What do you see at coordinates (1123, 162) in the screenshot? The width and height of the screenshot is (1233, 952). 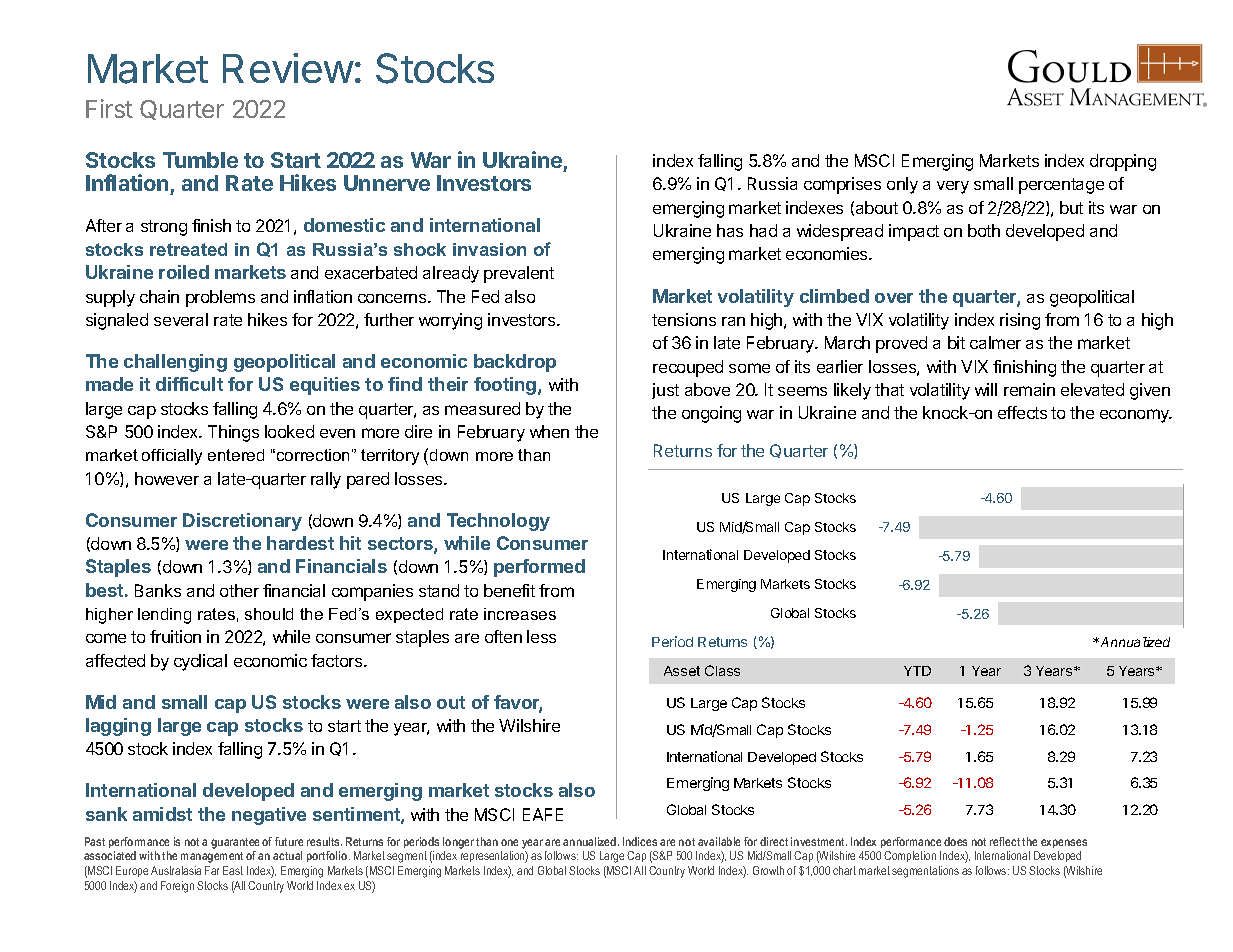 I see `dropping` at bounding box center [1123, 162].
